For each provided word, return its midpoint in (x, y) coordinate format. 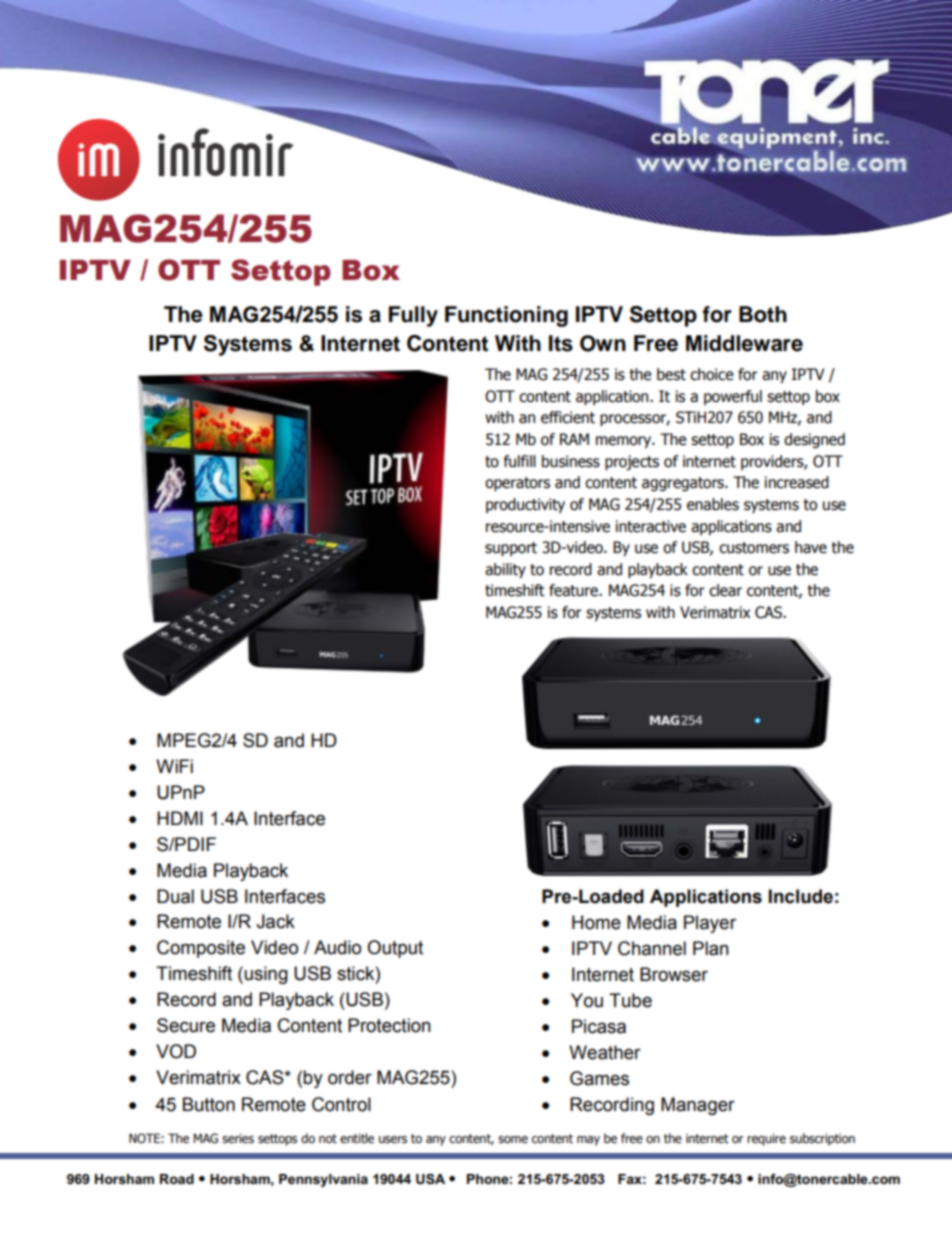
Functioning (506, 316)
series (238, 1139)
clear (725, 590)
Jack (275, 921)
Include (801, 896)
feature (574, 590)
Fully (413, 316)
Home (596, 922)
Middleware (744, 343)
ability (505, 570)
